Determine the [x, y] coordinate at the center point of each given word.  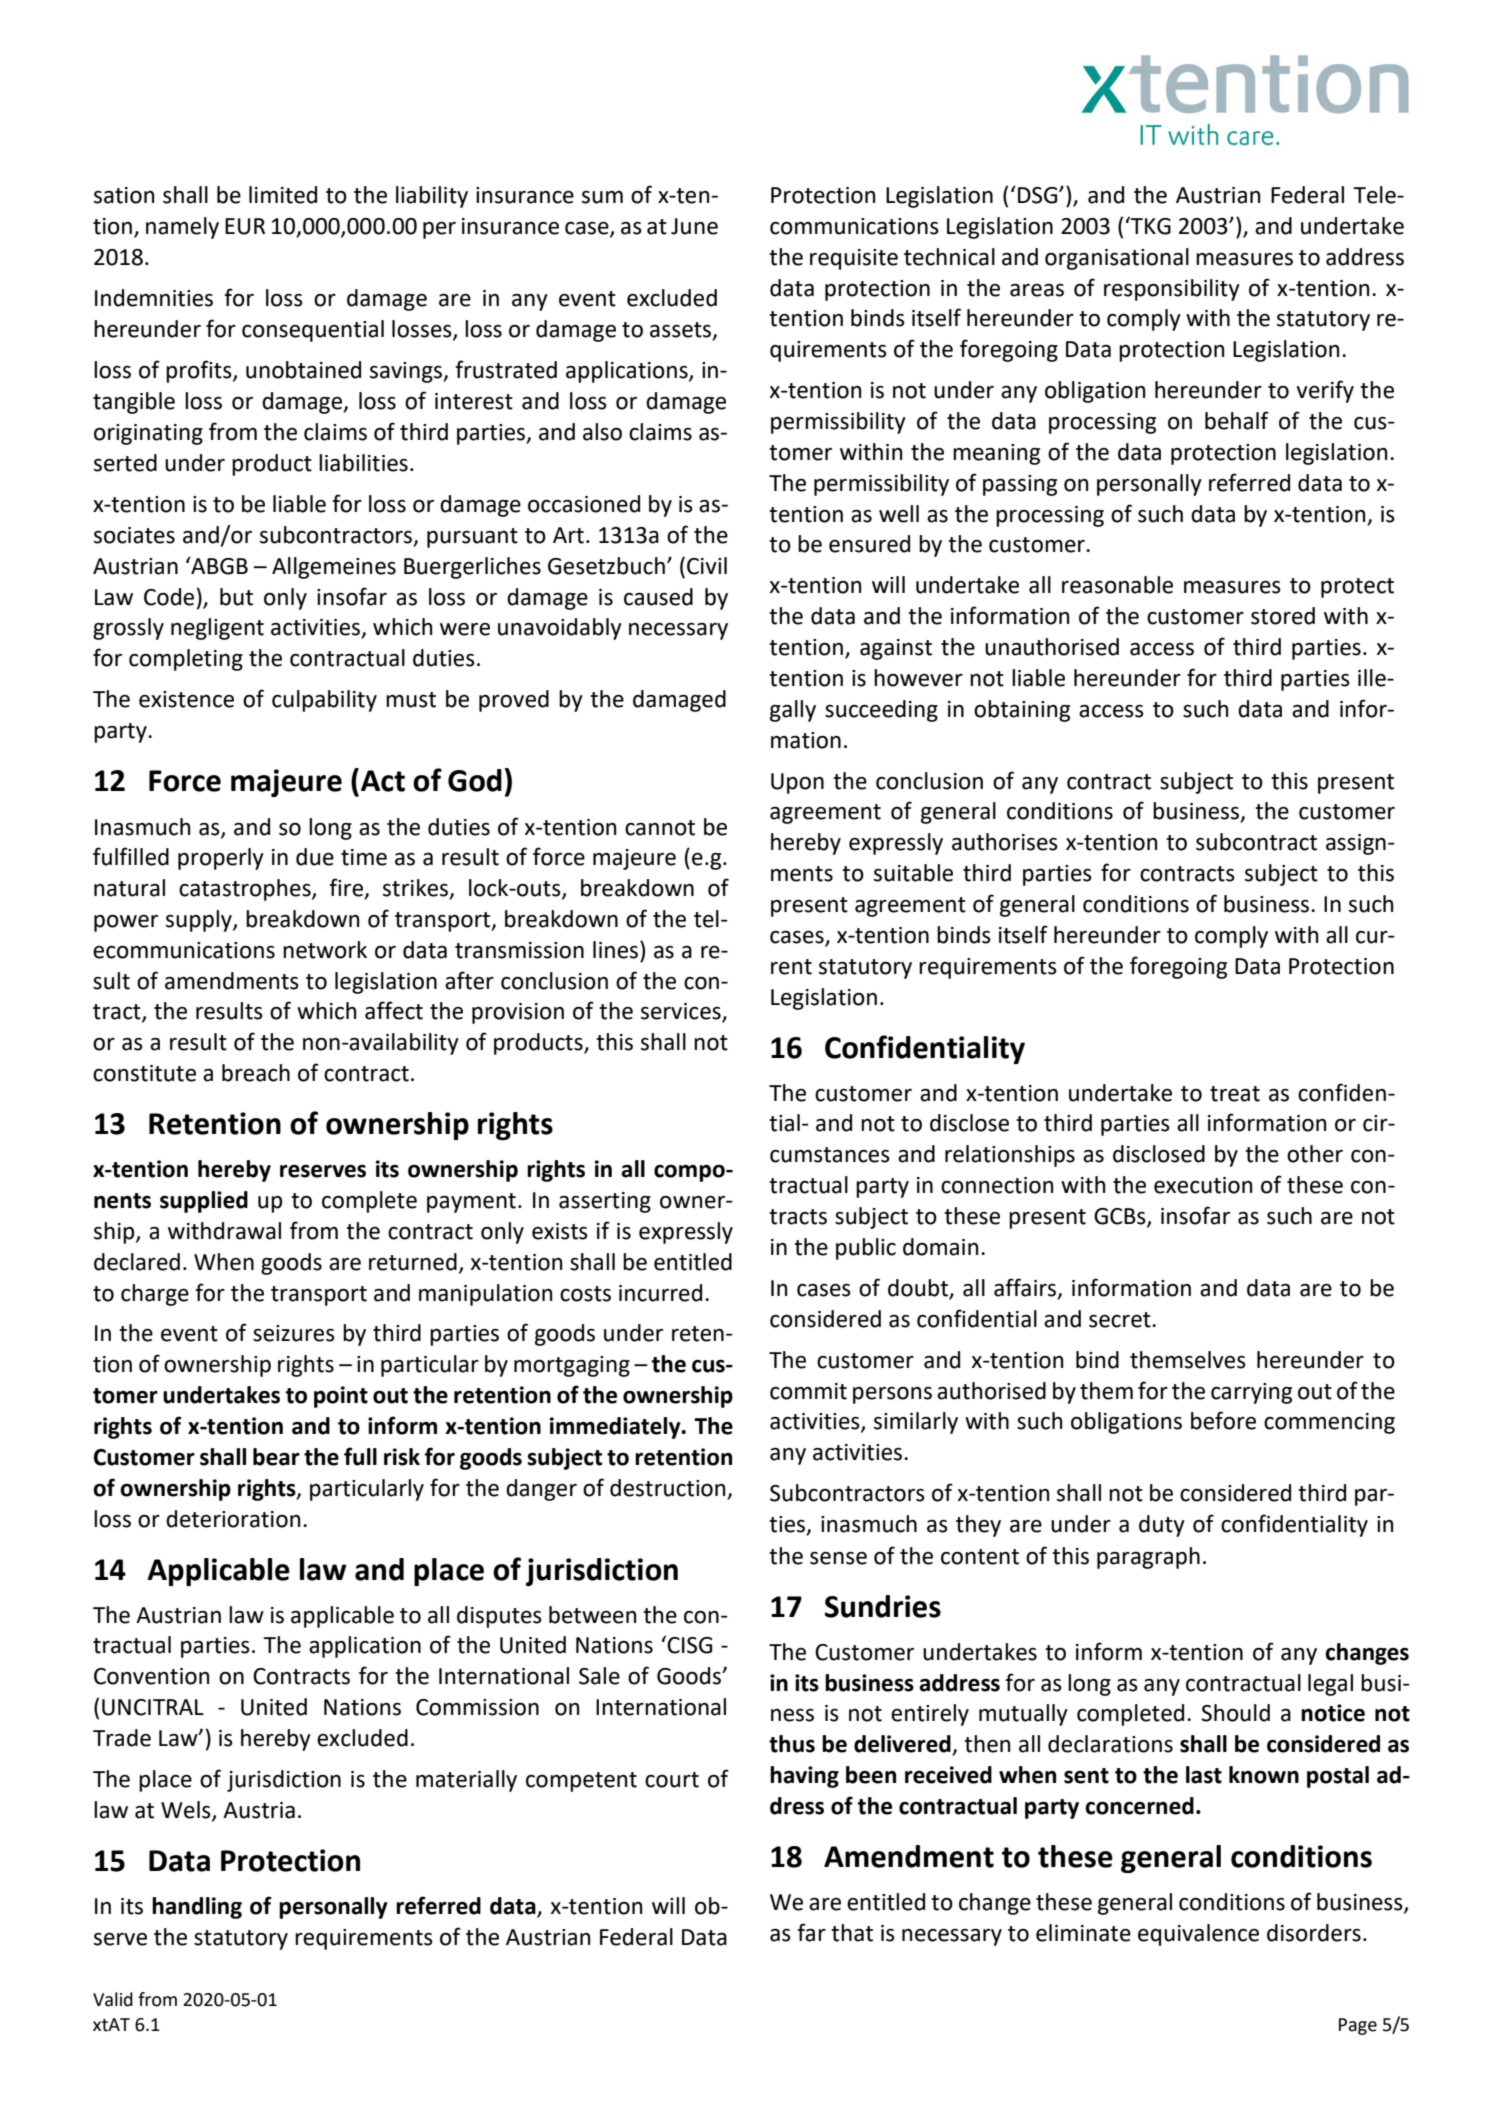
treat [1235, 1094]
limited [283, 195]
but [236, 597]
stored [1283, 616]
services [682, 1012]
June [694, 226]
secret [1121, 1320]
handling [197, 1908]
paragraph [1148, 1558]
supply [200, 921]
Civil [707, 566]
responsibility [1172, 290]
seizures [294, 1333]
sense [838, 1558]
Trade [122, 1738]
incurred [660, 1293]
